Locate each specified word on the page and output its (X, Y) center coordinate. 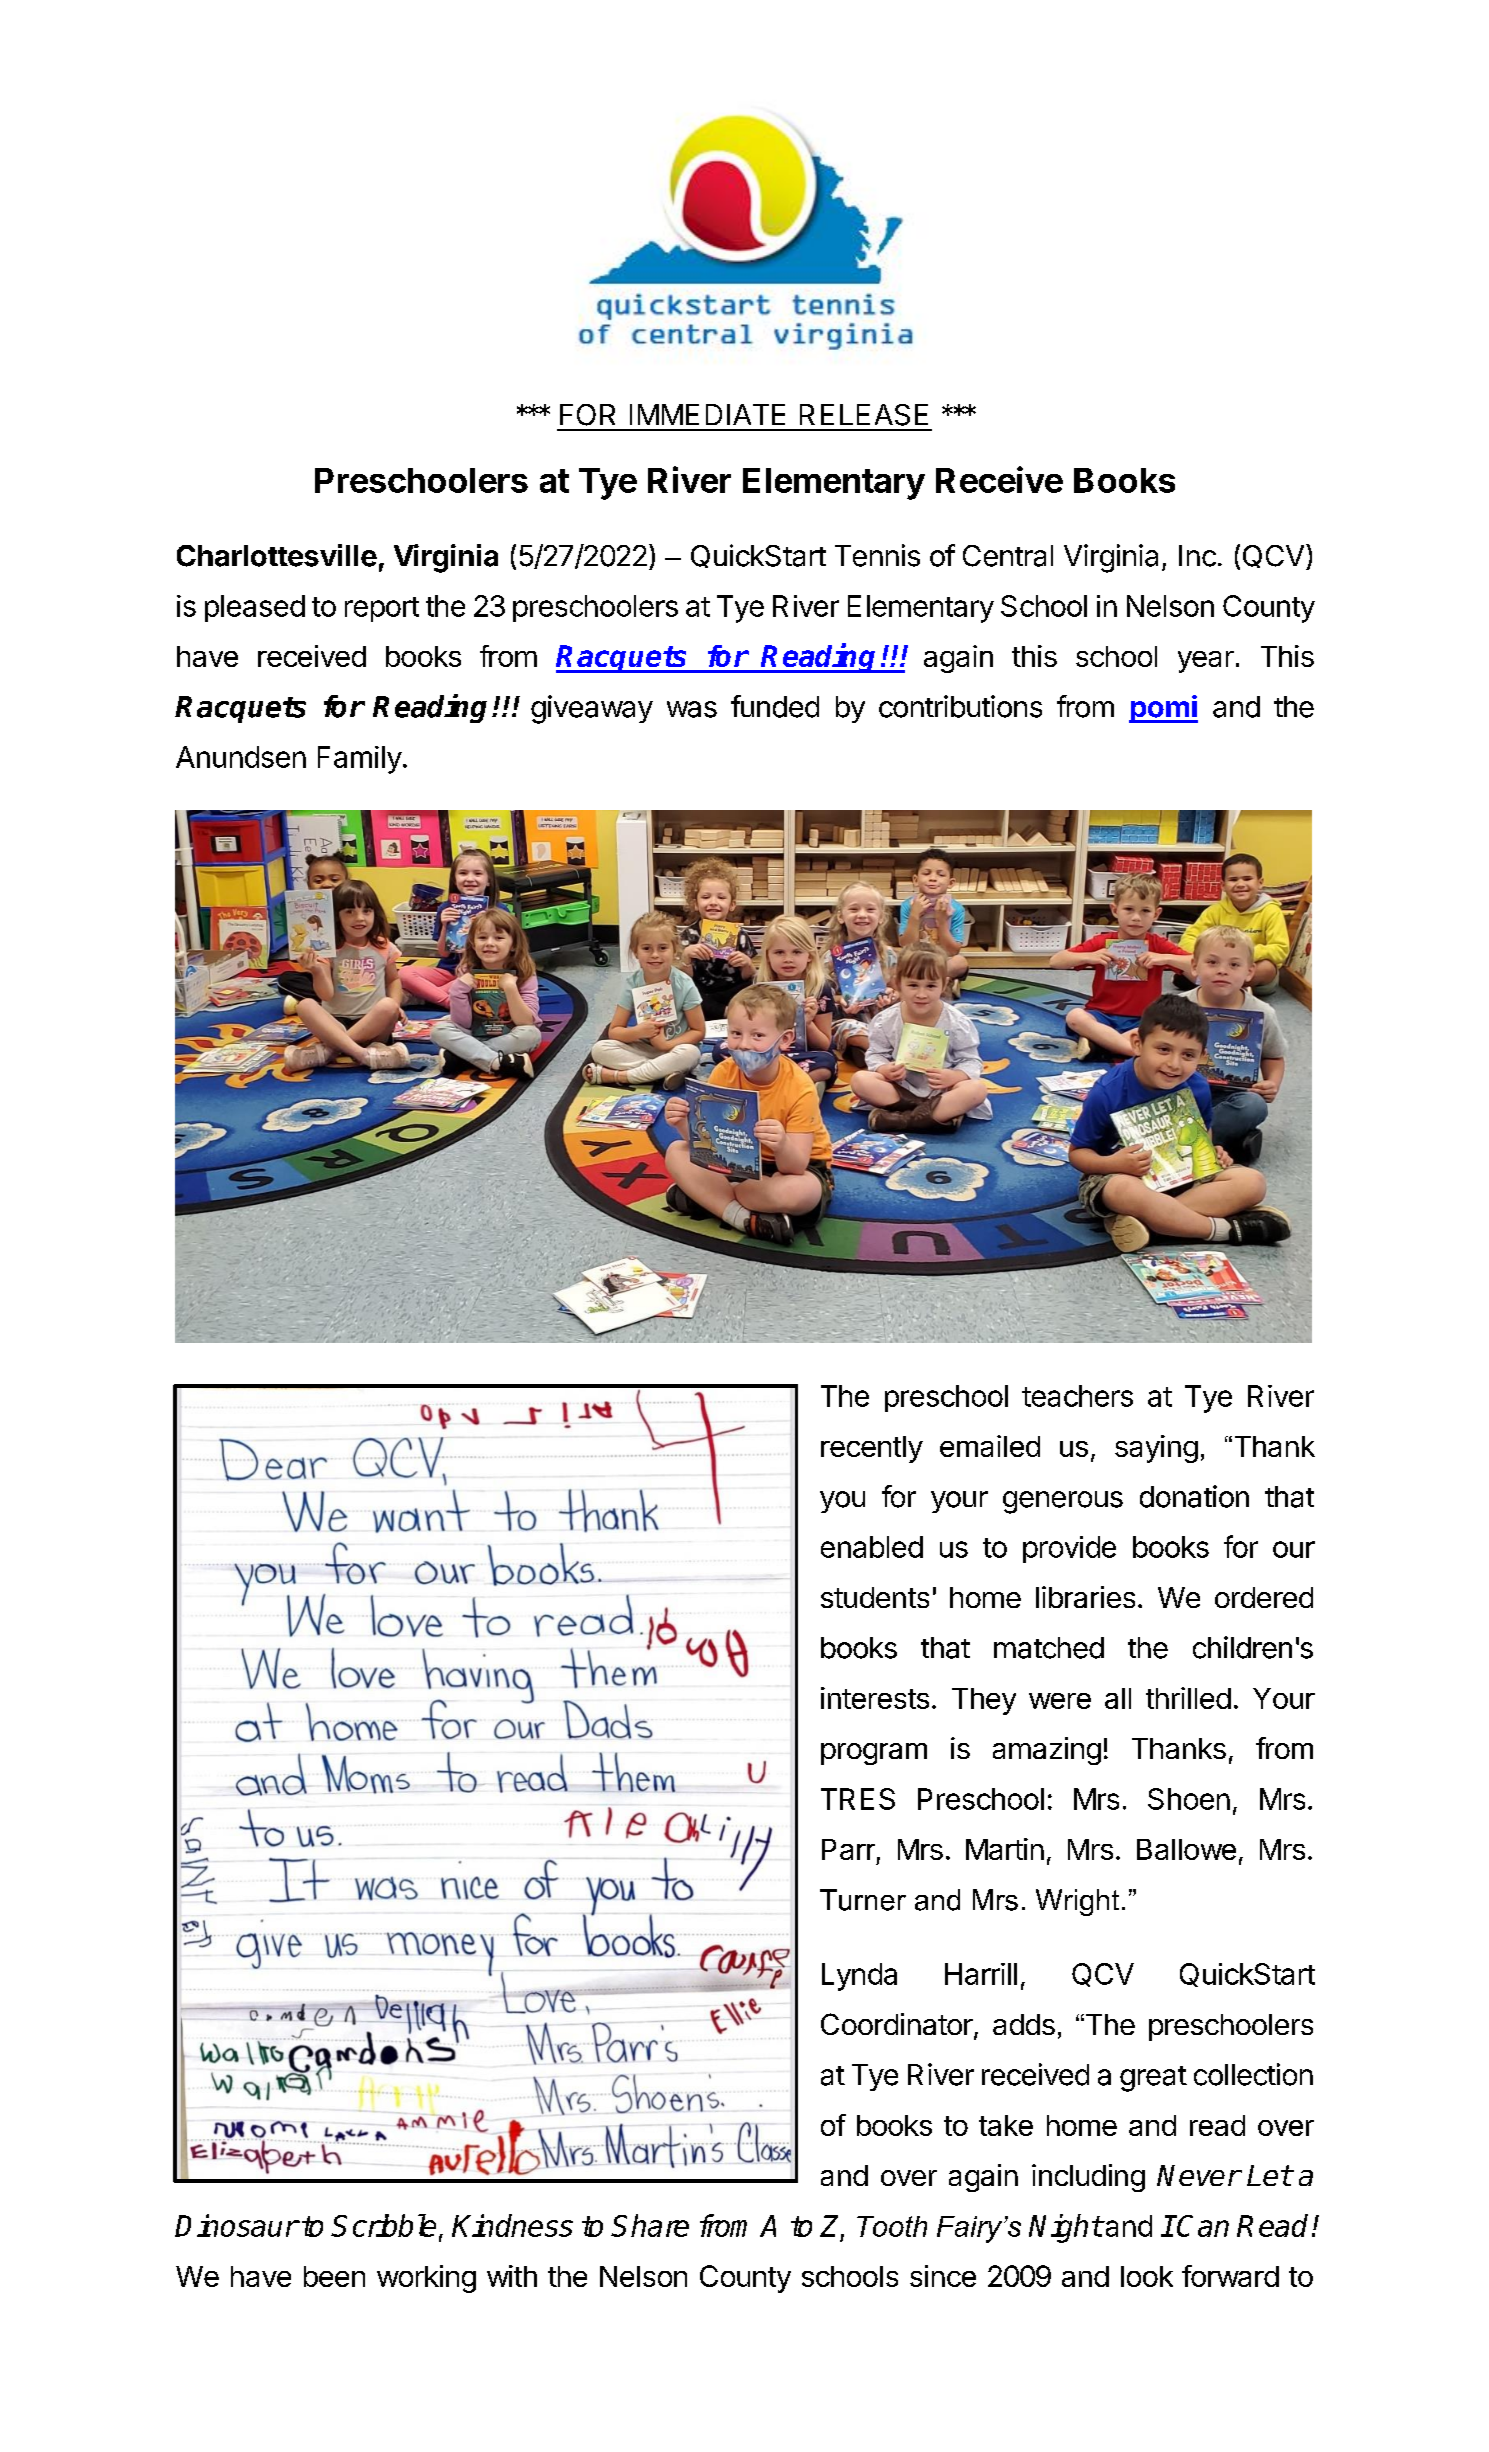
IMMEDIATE (707, 414)
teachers (1077, 1396)
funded (775, 706)
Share (650, 2225)
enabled (872, 1547)
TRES (858, 1799)
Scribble (385, 2227)
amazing (1047, 1751)
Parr (848, 1849)
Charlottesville (277, 555)
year (1206, 662)
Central (1008, 556)
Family (360, 760)
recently (872, 1449)
